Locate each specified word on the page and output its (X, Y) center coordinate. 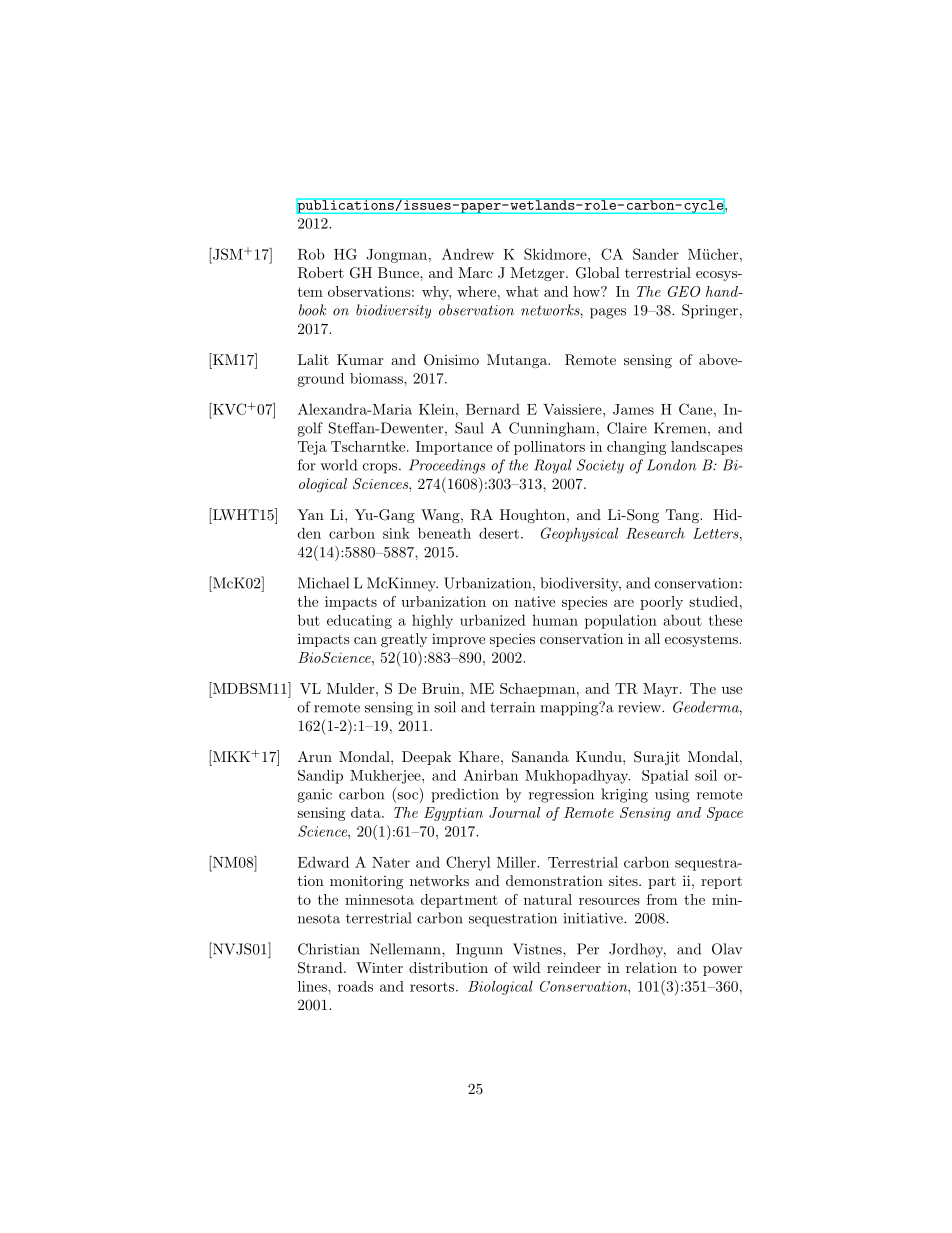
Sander (656, 254)
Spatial (665, 777)
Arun (315, 756)
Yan (310, 514)
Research (655, 533)
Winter (379, 967)
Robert (321, 273)
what (522, 291)
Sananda (540, 757)
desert (499, 533)
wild (527, 967)
